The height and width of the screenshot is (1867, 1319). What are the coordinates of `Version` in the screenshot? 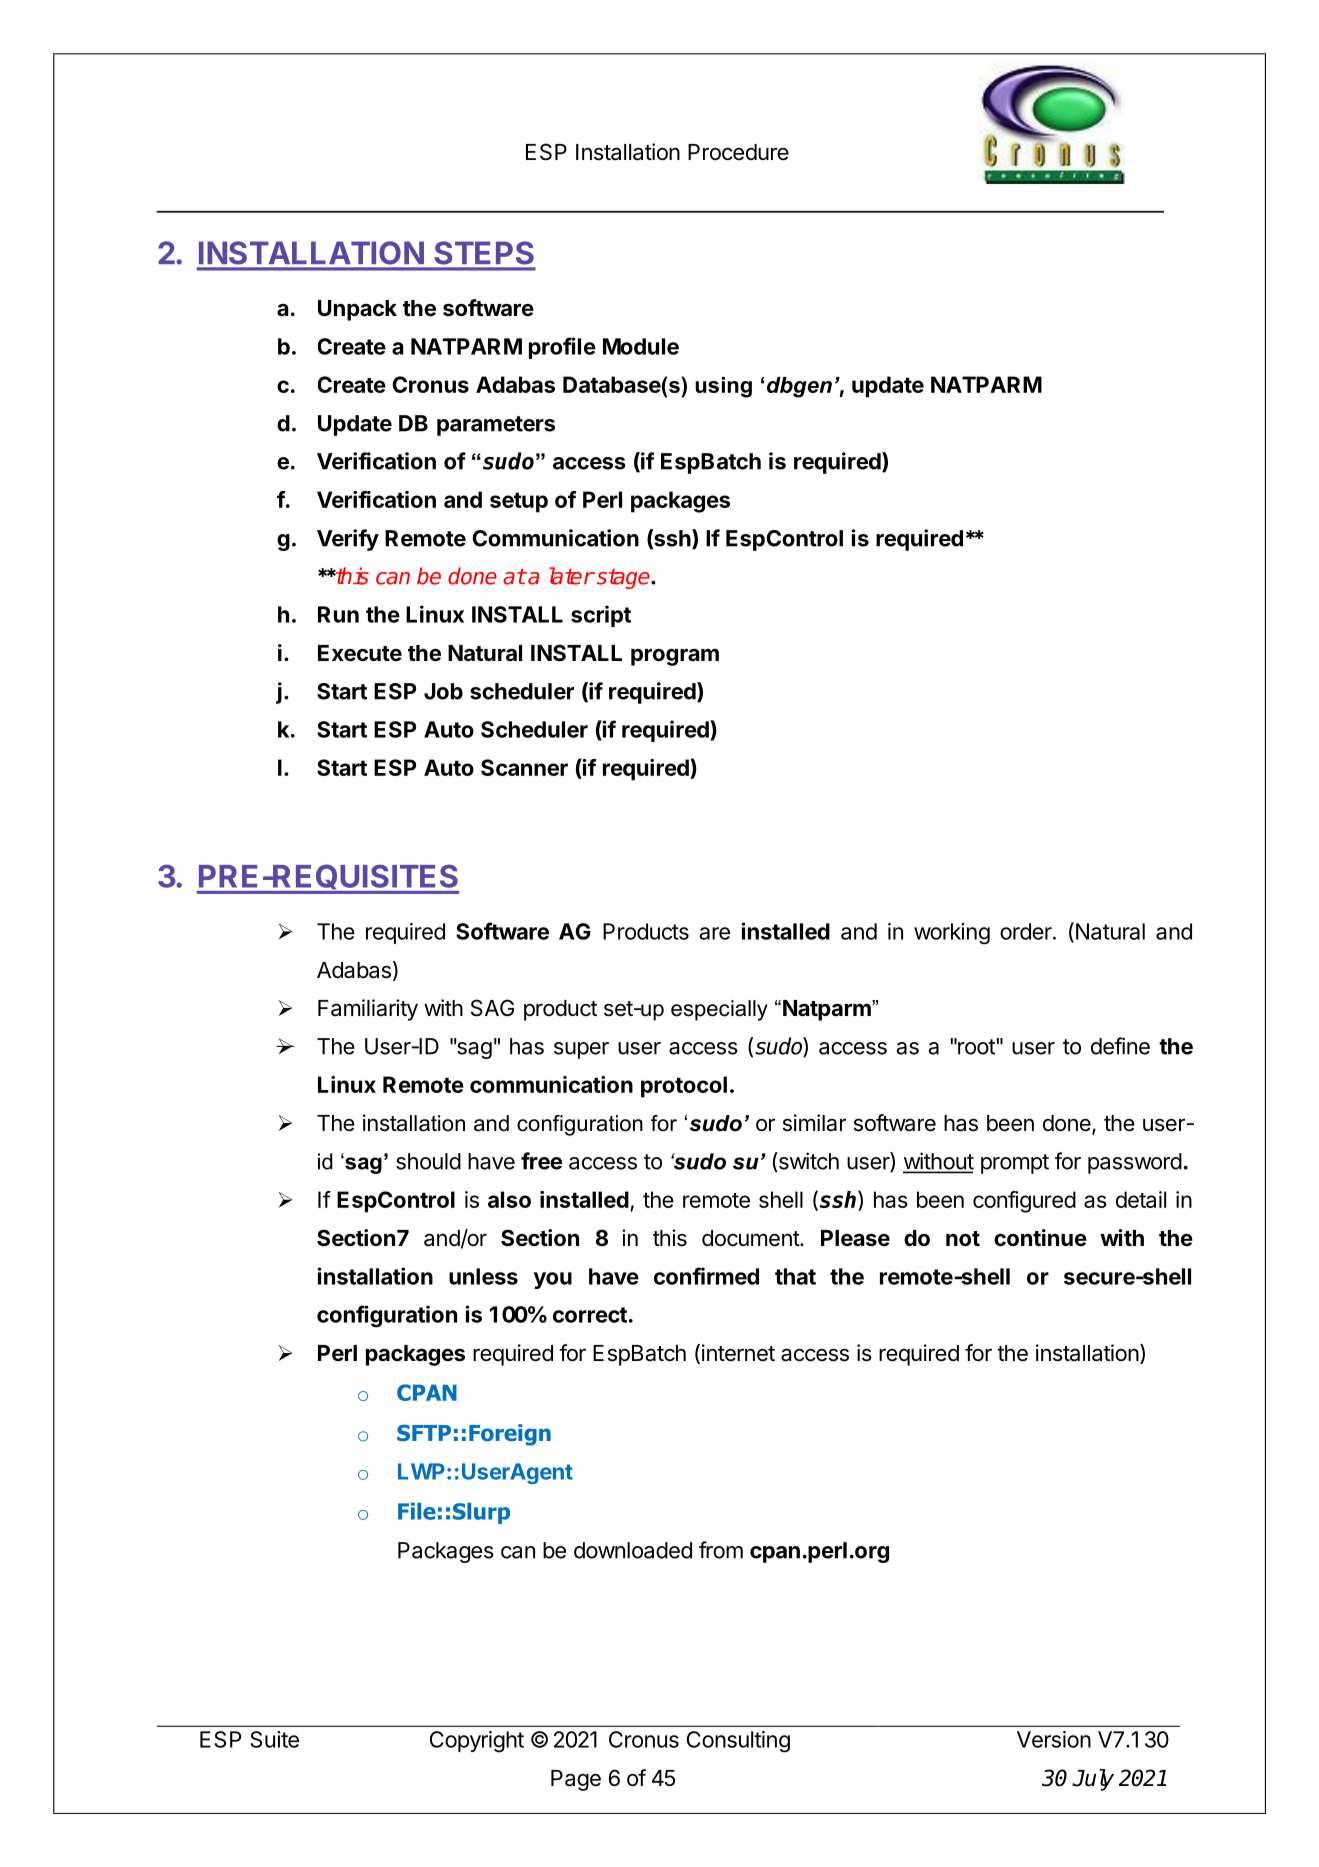 It's located at (1054, 1739).
